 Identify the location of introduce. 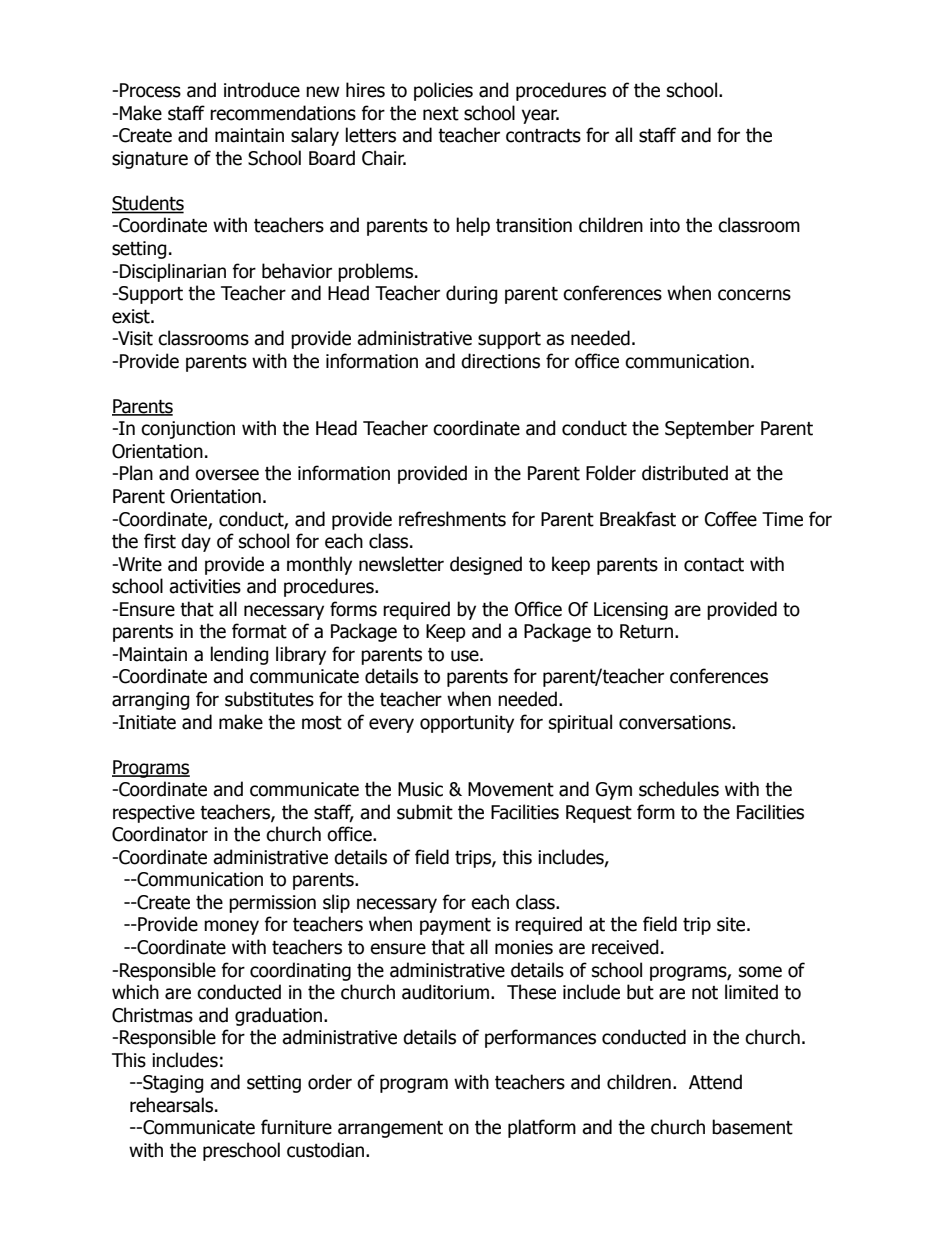
(262, 90).
